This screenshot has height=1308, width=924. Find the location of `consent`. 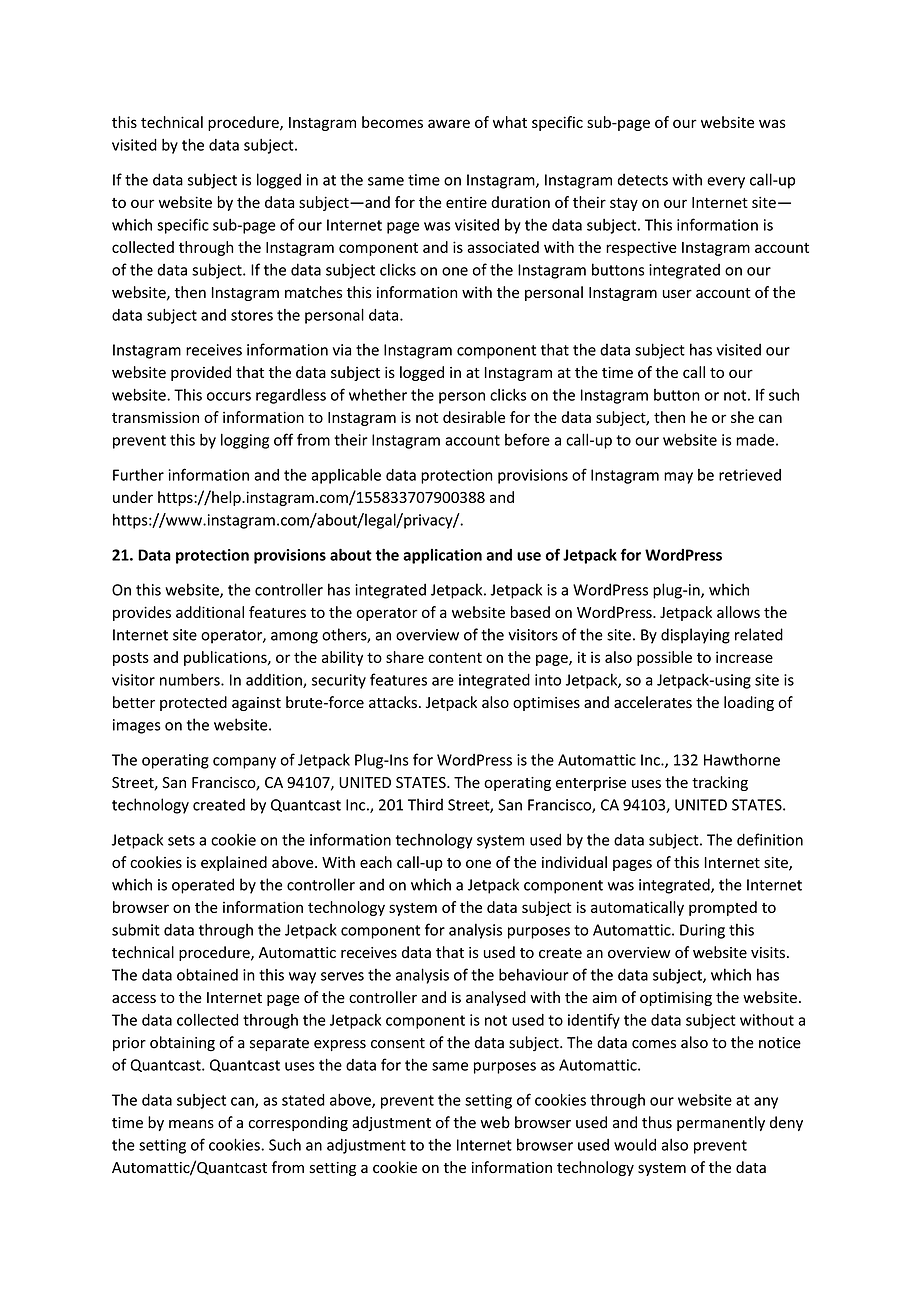

consent is located at coordinates (398, 1043).
